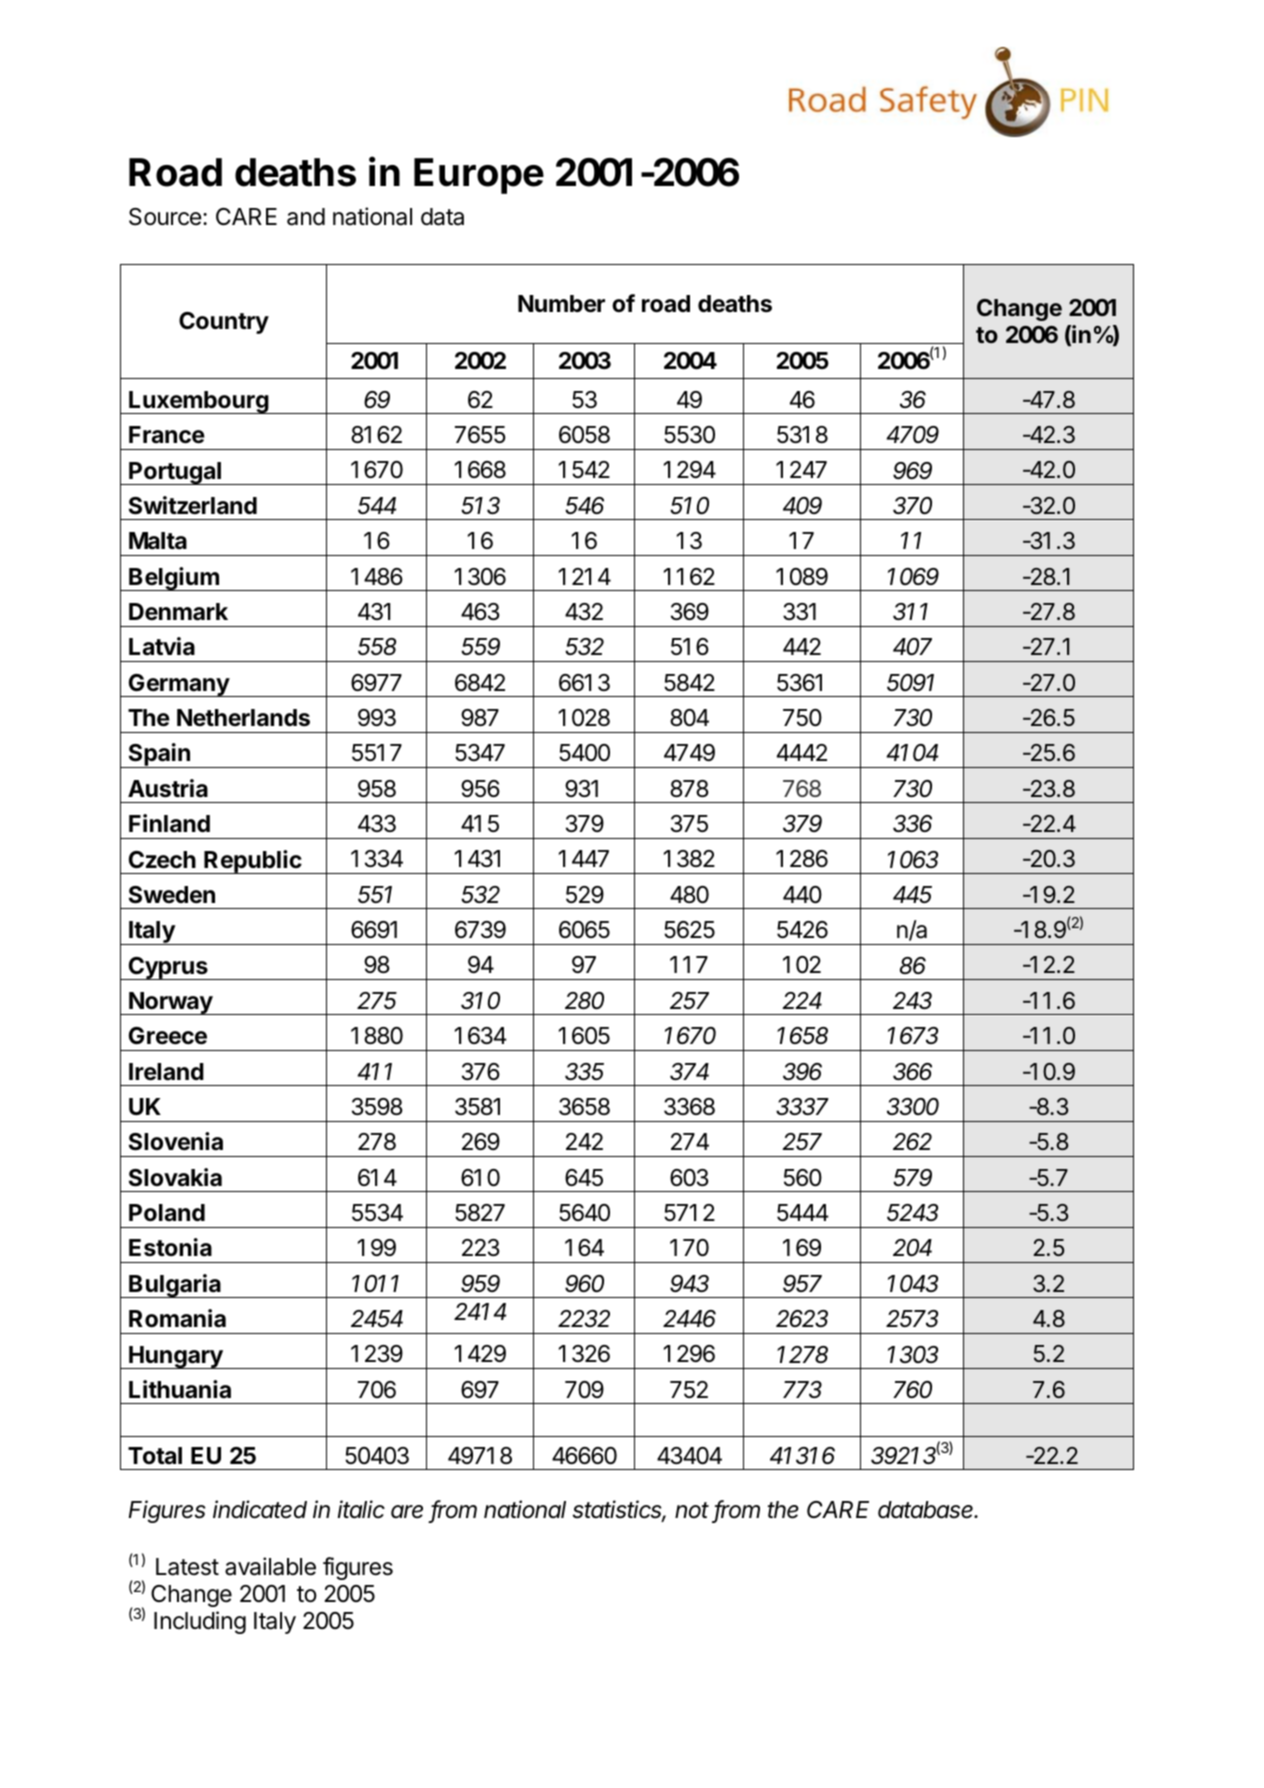  Describe the element at coordinates (479, 176) in the document. I see `Europe` at that location.
